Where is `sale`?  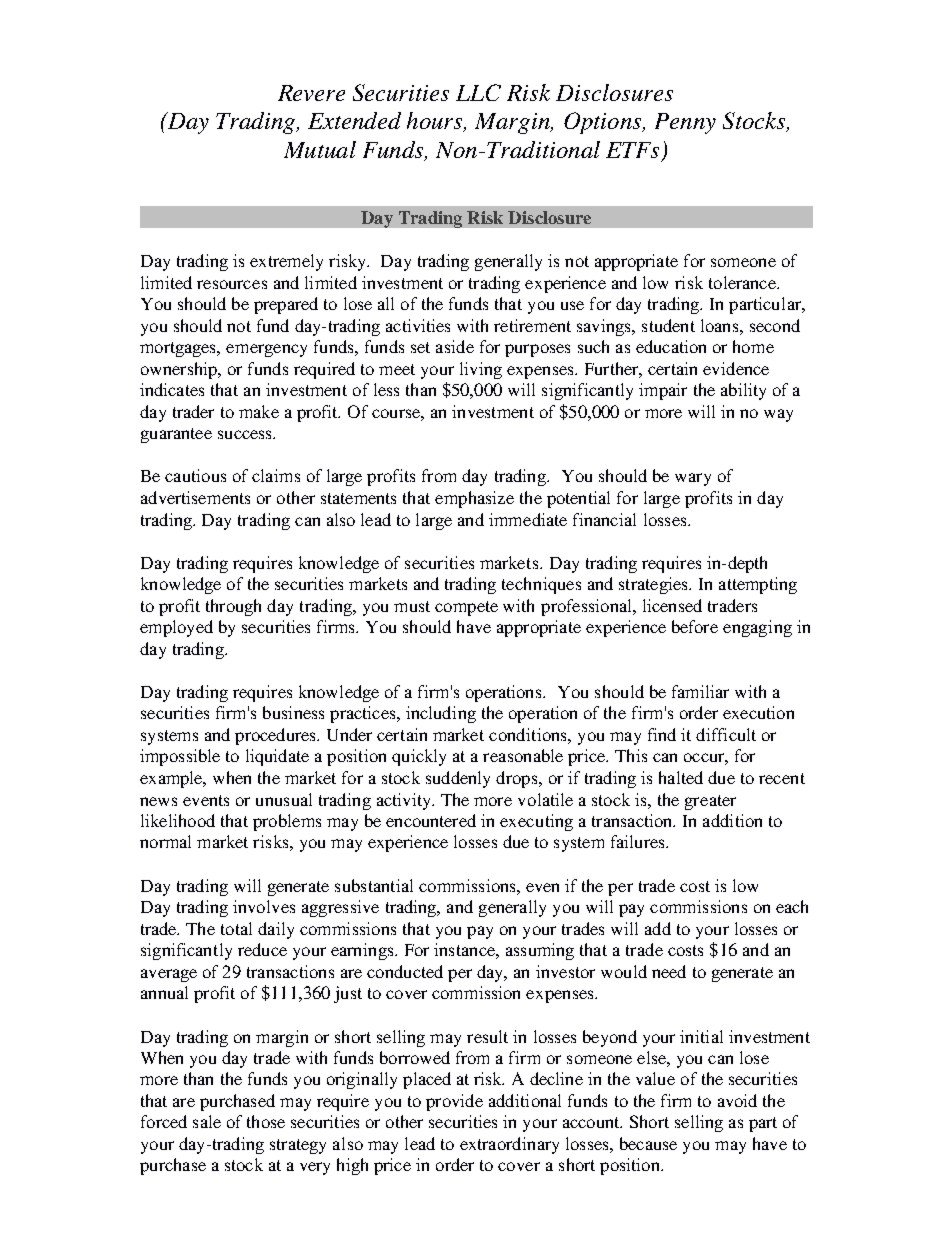 sale is located at coordinates (207, 1121).
